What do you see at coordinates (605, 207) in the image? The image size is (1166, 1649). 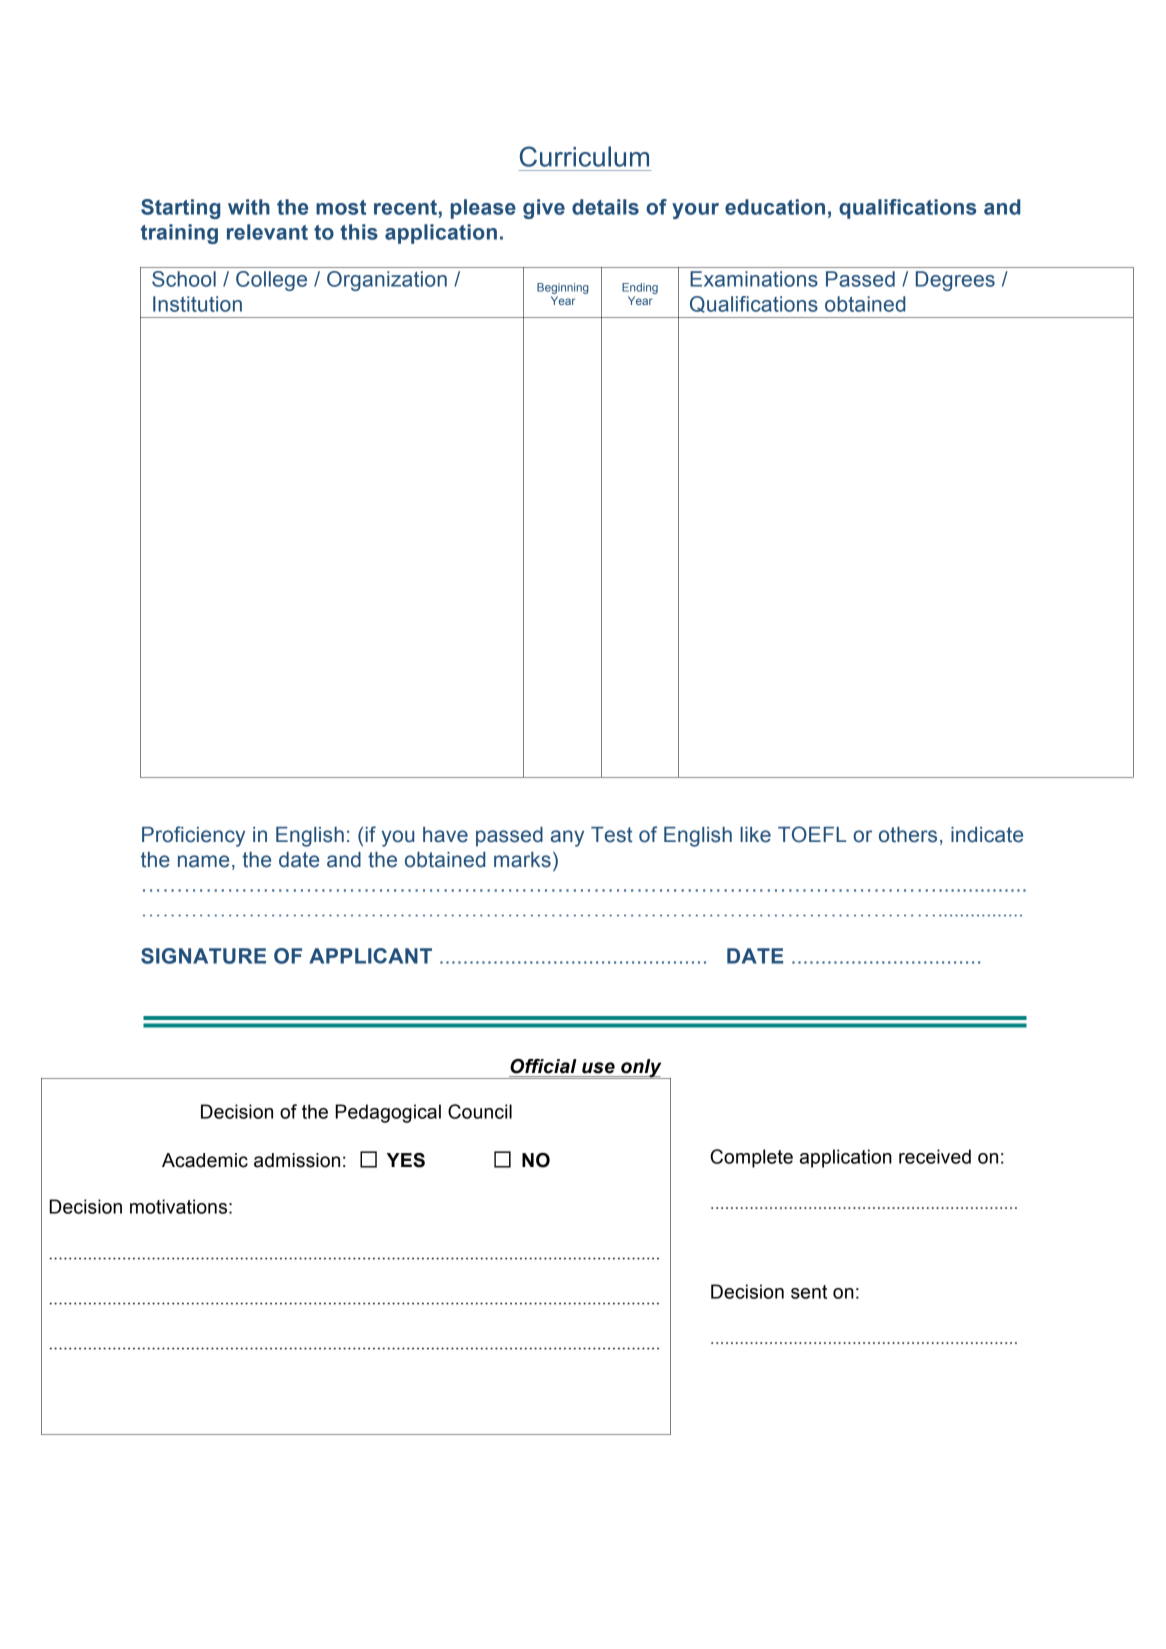 I see `details` at bounding box center [605, 207].
